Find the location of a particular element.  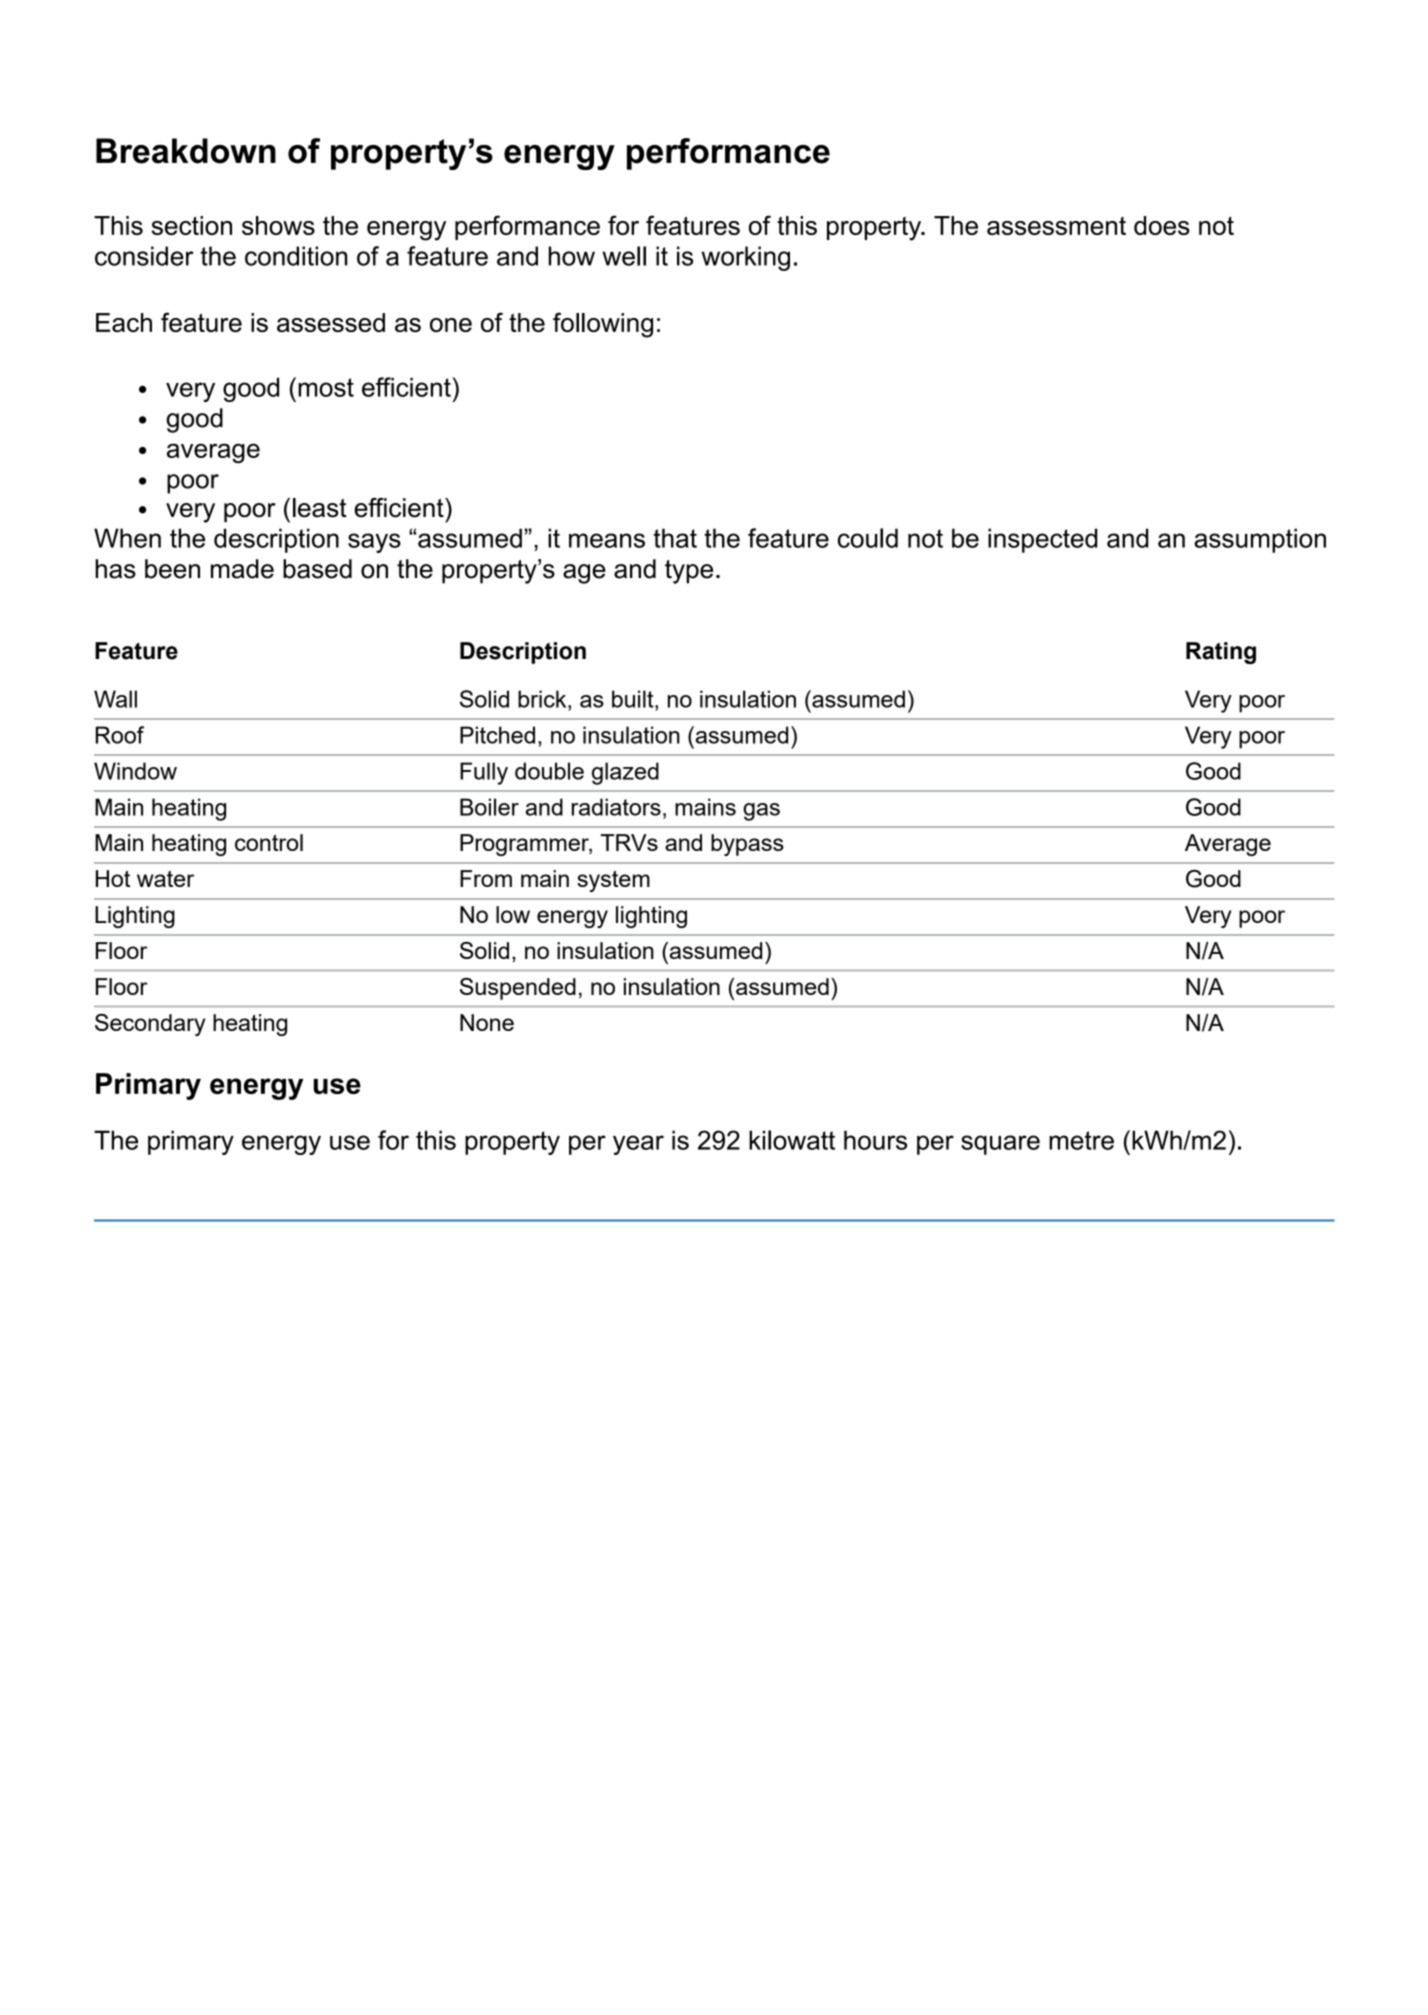

that is located at coordinates (675, 538).
